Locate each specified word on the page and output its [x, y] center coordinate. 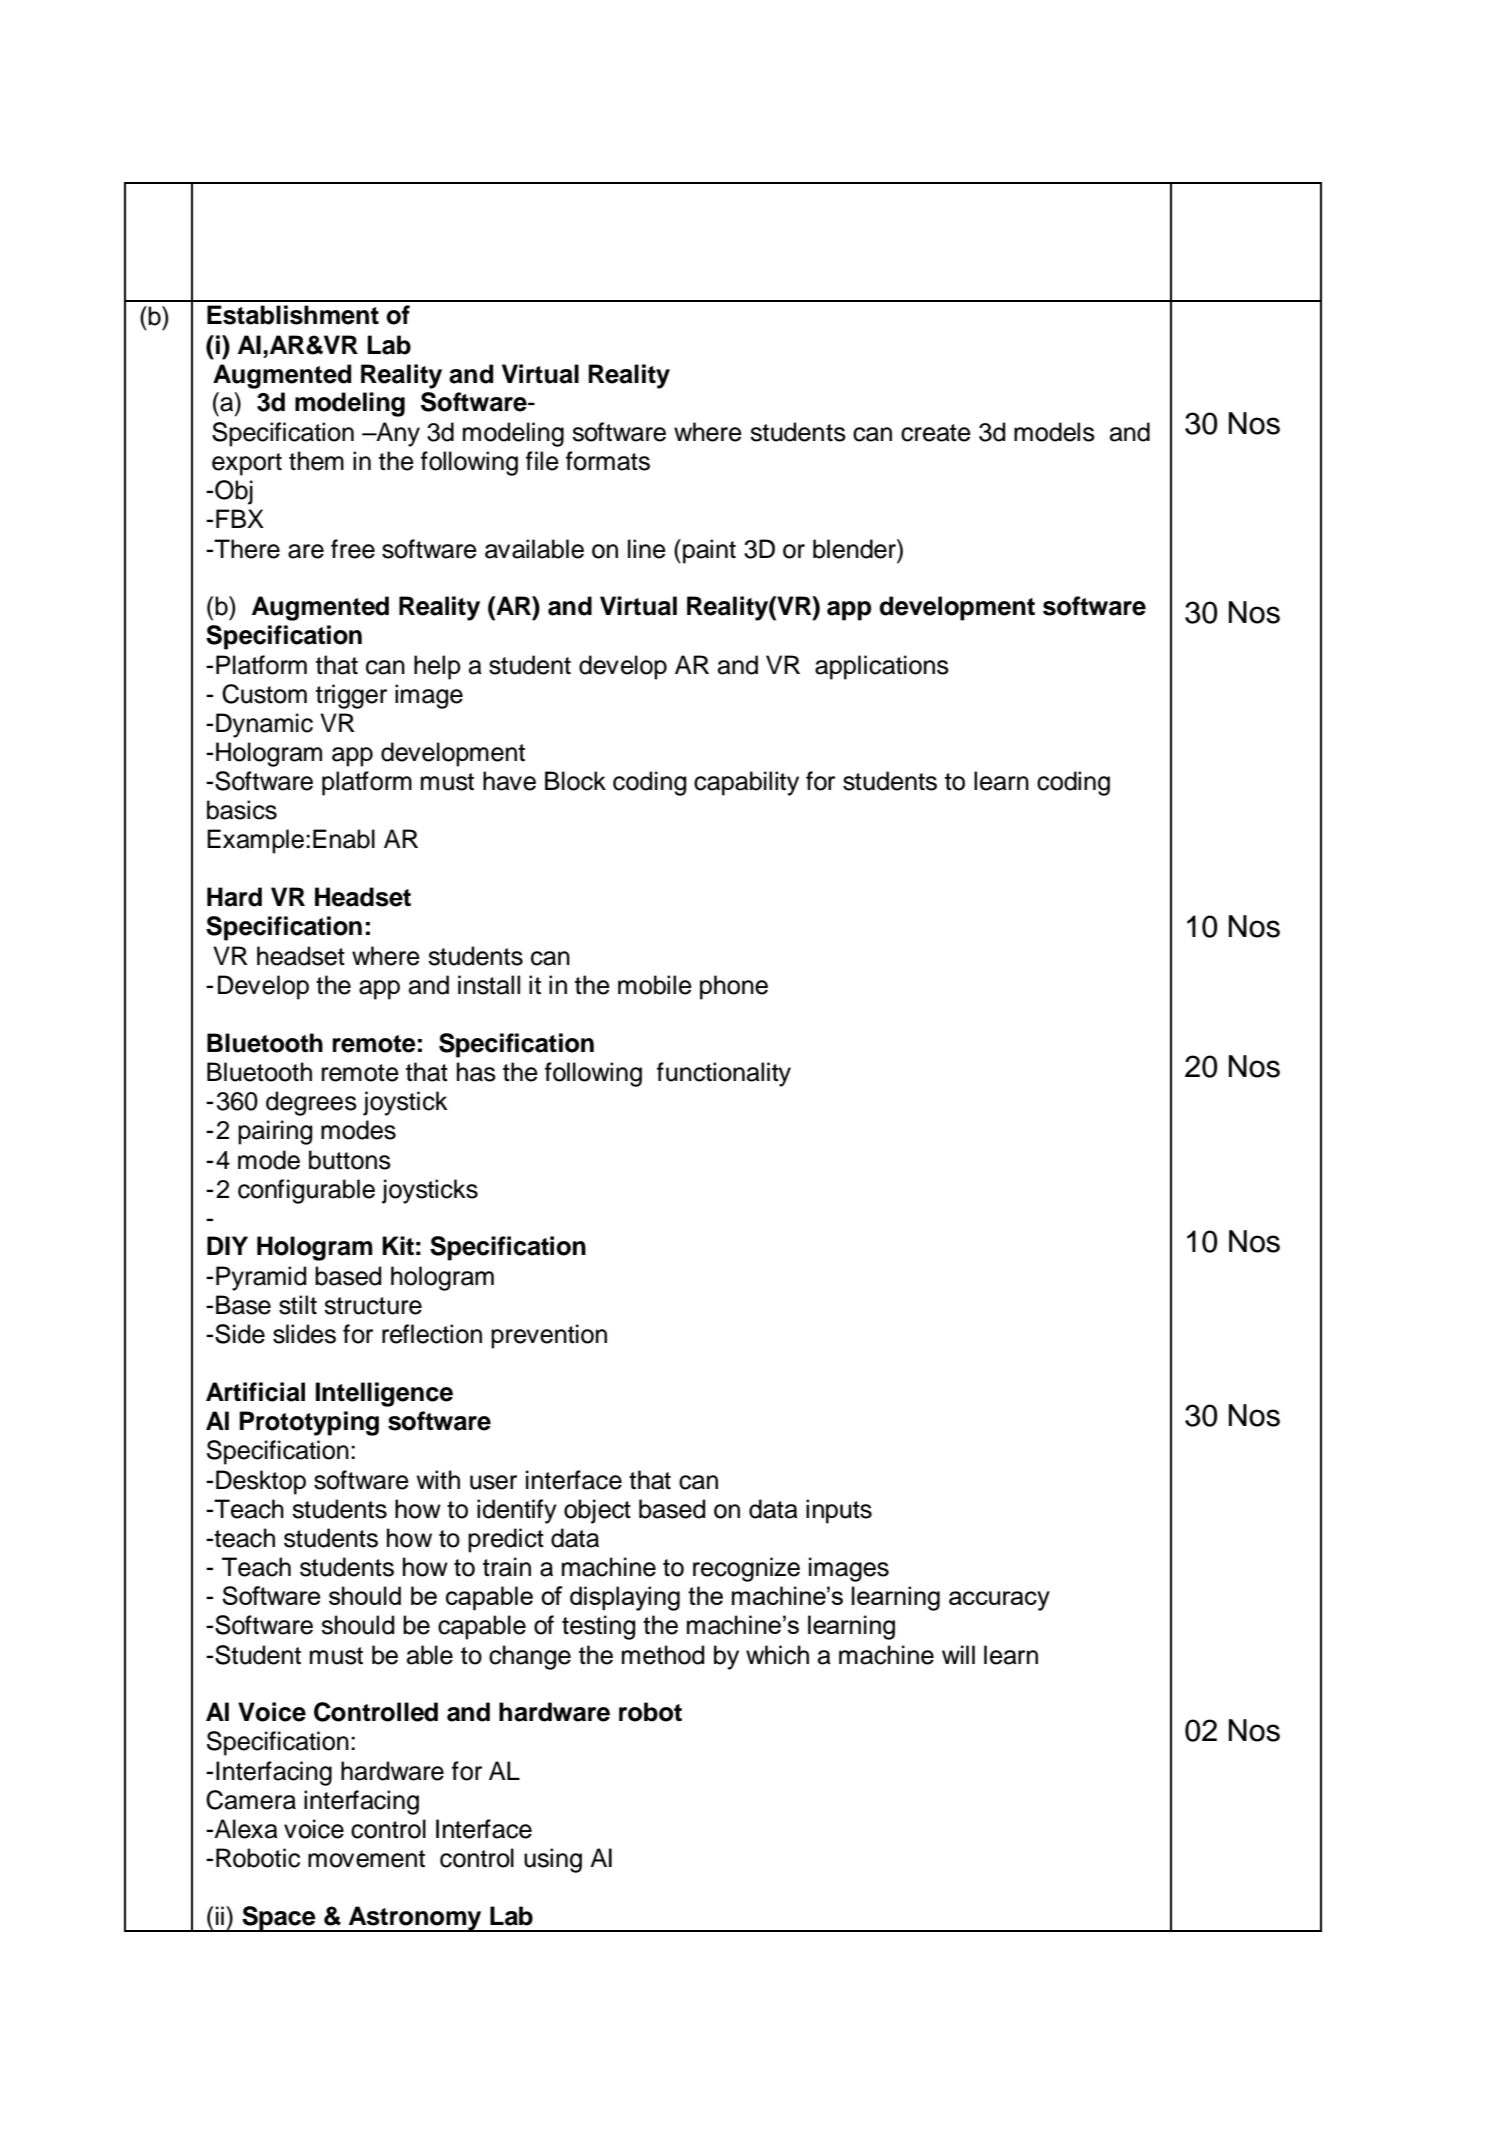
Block [575, 781]
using [553, 1860]
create [936, 433]
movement [366, 1859]
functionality [724, 1074]
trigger [351, 696]
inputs [839, 1511]
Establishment [293, 315]
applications [882, 667]
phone [734, 987]
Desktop [261, 1482]
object [597, 1511]
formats [608, 461]
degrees [311, 1103]
